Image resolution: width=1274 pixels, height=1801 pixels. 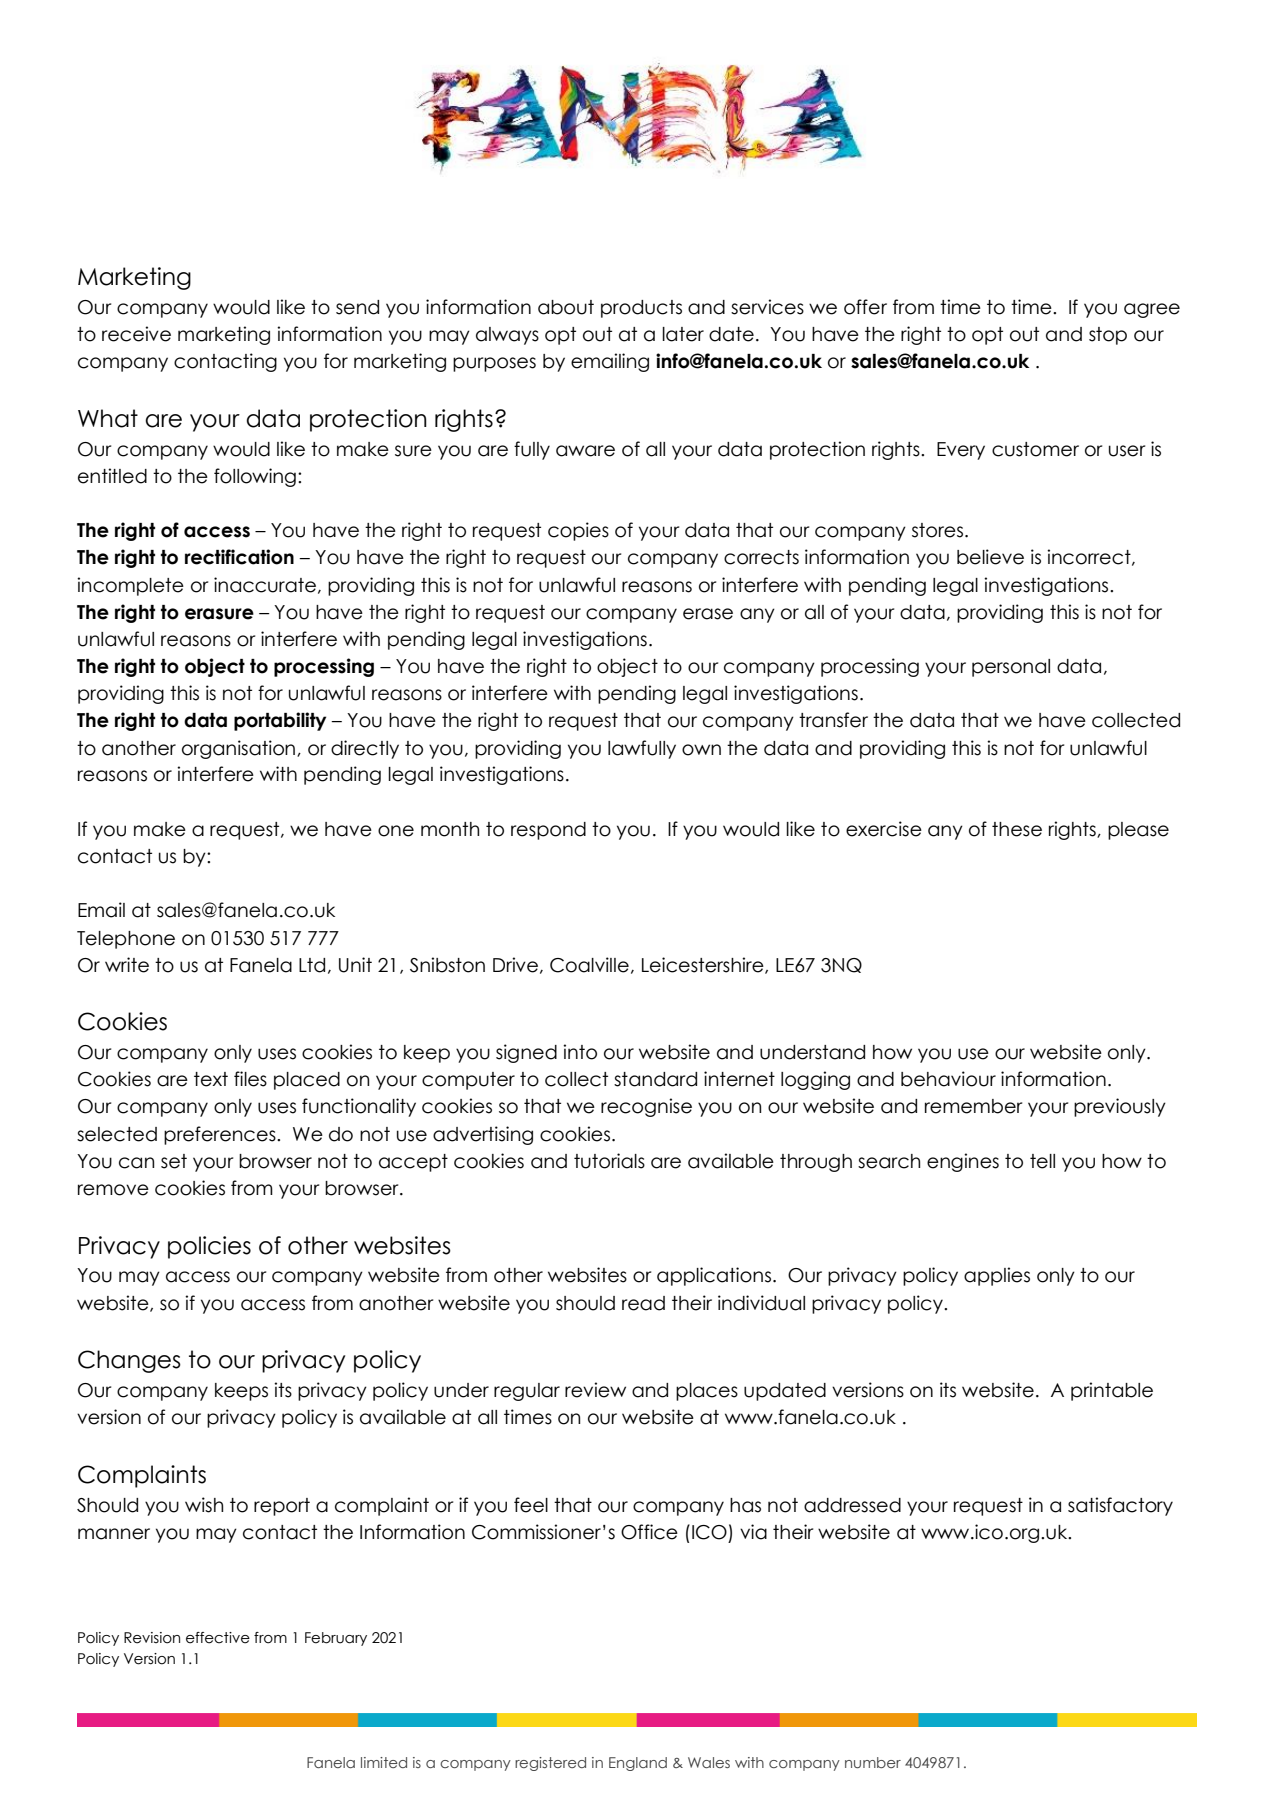 I want to click on receive, so click(x=136, y=334).
